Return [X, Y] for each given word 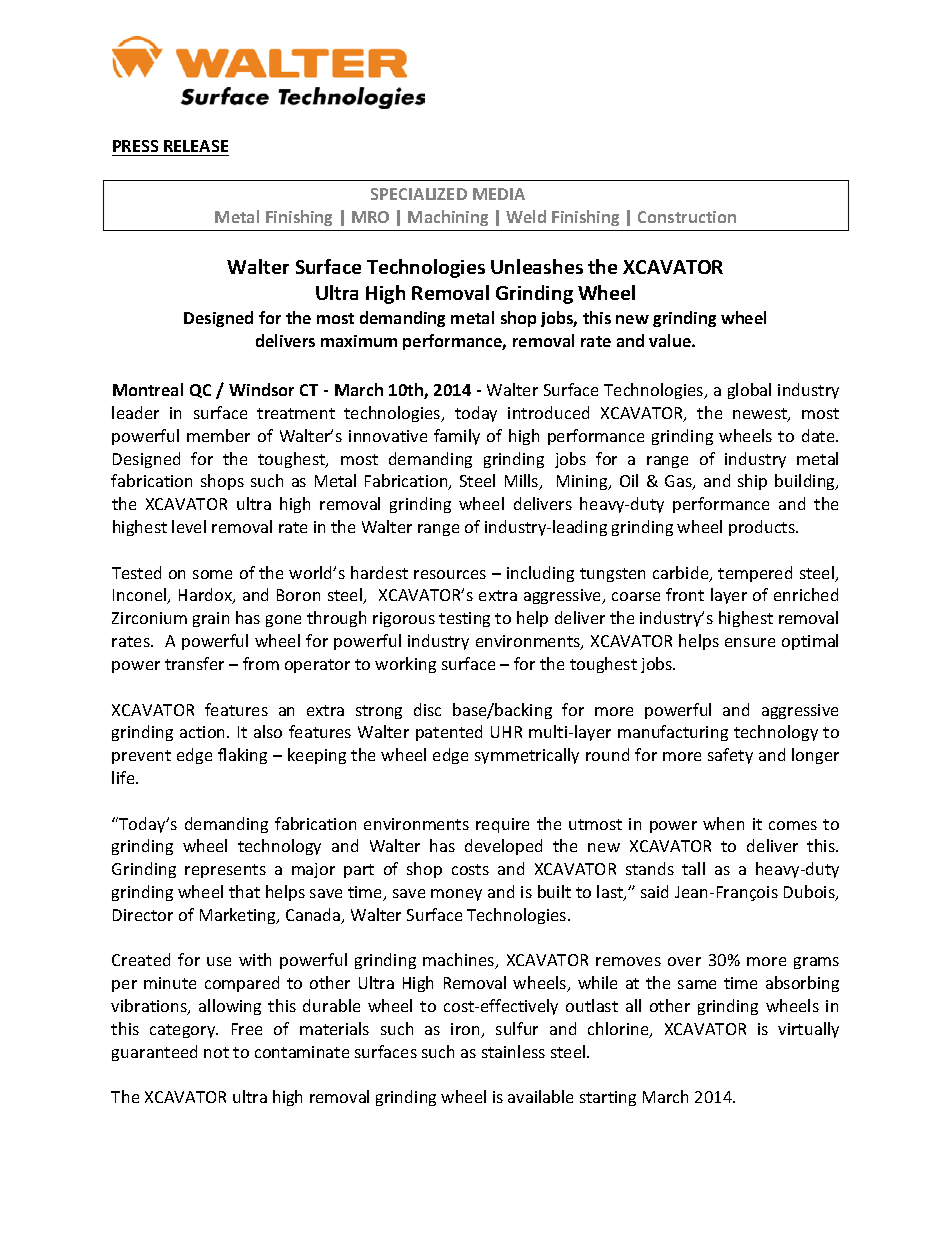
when [723, 823]
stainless [513, 1051]
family [457, 437]
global [749, 391]
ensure [750, 642]
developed [503, 847]
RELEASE [196, 146]
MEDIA [499, 194]
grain [211, 619]
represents [225, 871]
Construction [687, 217]
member [218, 435]
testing [464, 619]
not [216, 1052]
